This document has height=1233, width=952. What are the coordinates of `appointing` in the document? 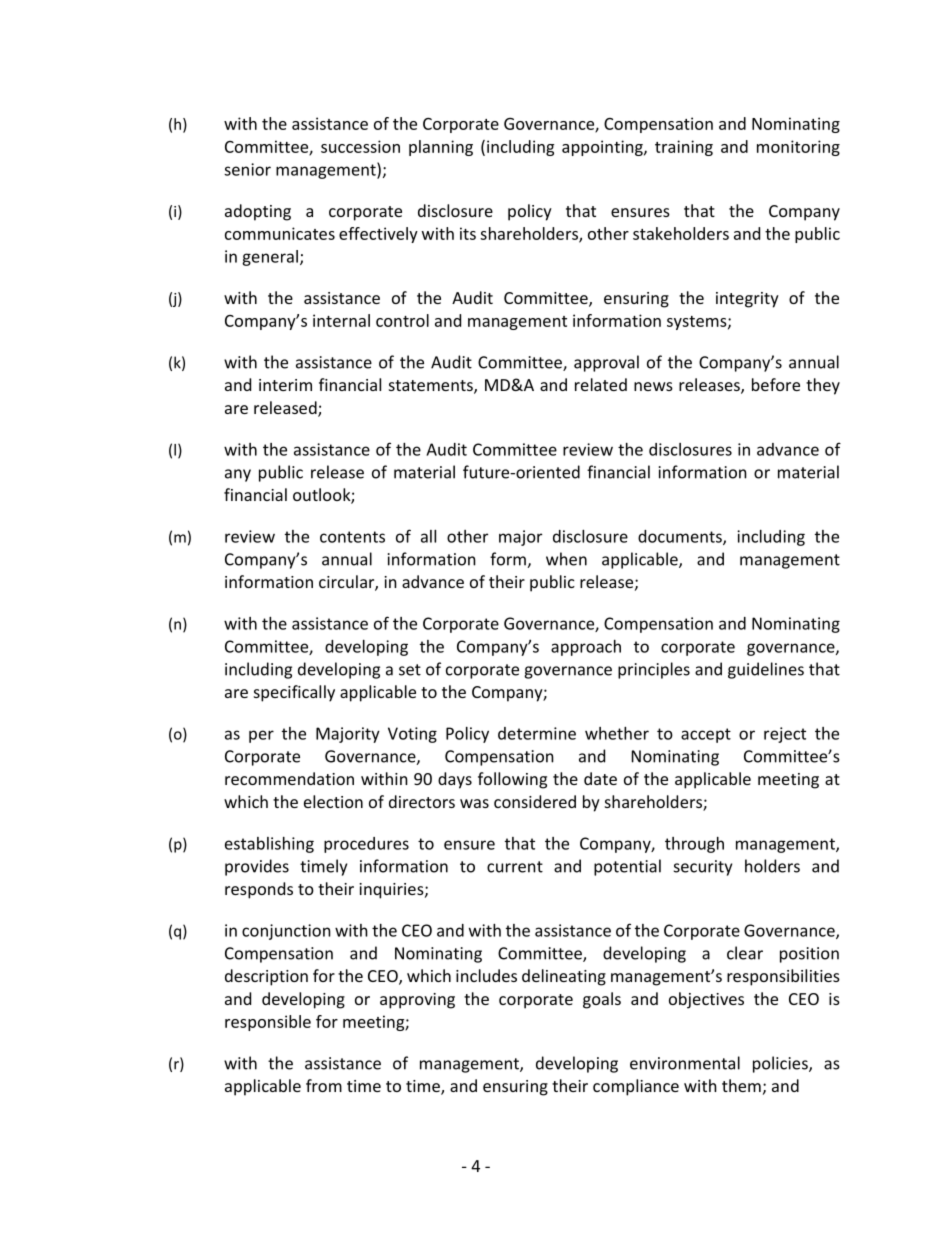 It's located at (603, 148).
